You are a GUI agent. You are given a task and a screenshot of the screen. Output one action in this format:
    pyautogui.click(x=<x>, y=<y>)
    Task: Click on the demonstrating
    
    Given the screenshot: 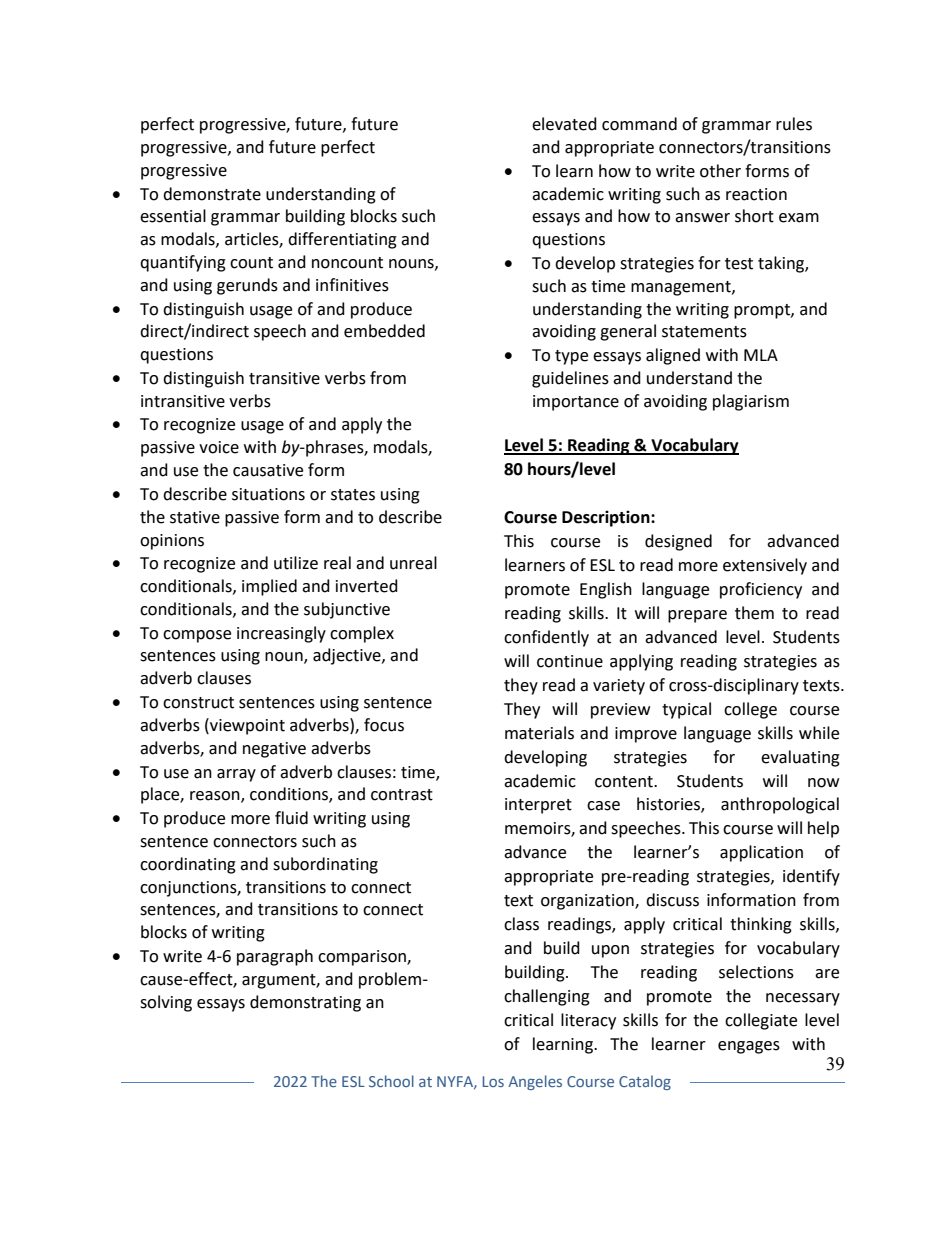 What is the action you would take?
    pyautogui.click(x=305, y=1003)
